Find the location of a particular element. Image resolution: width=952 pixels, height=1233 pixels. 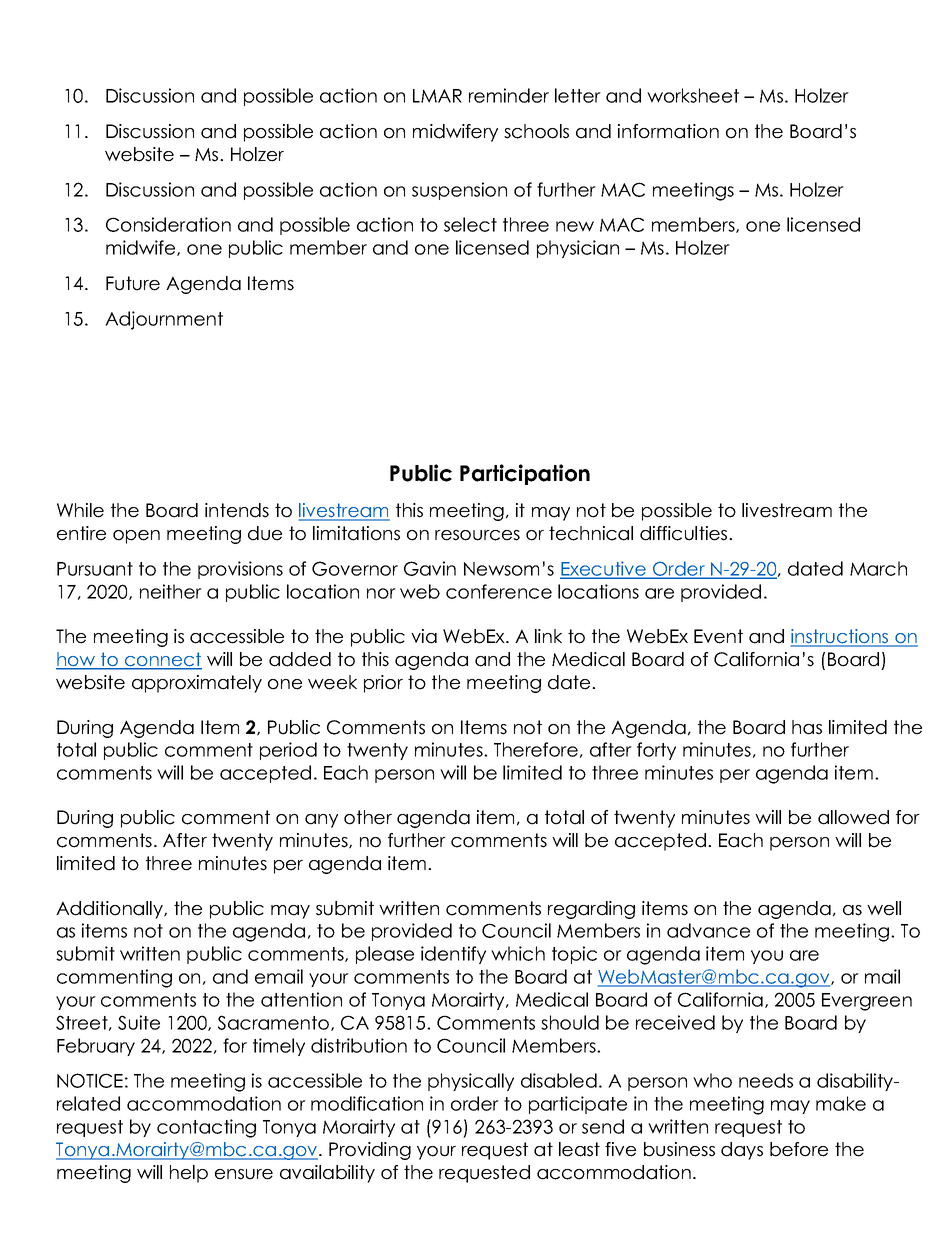

via is located at coordinates (424, 636).
